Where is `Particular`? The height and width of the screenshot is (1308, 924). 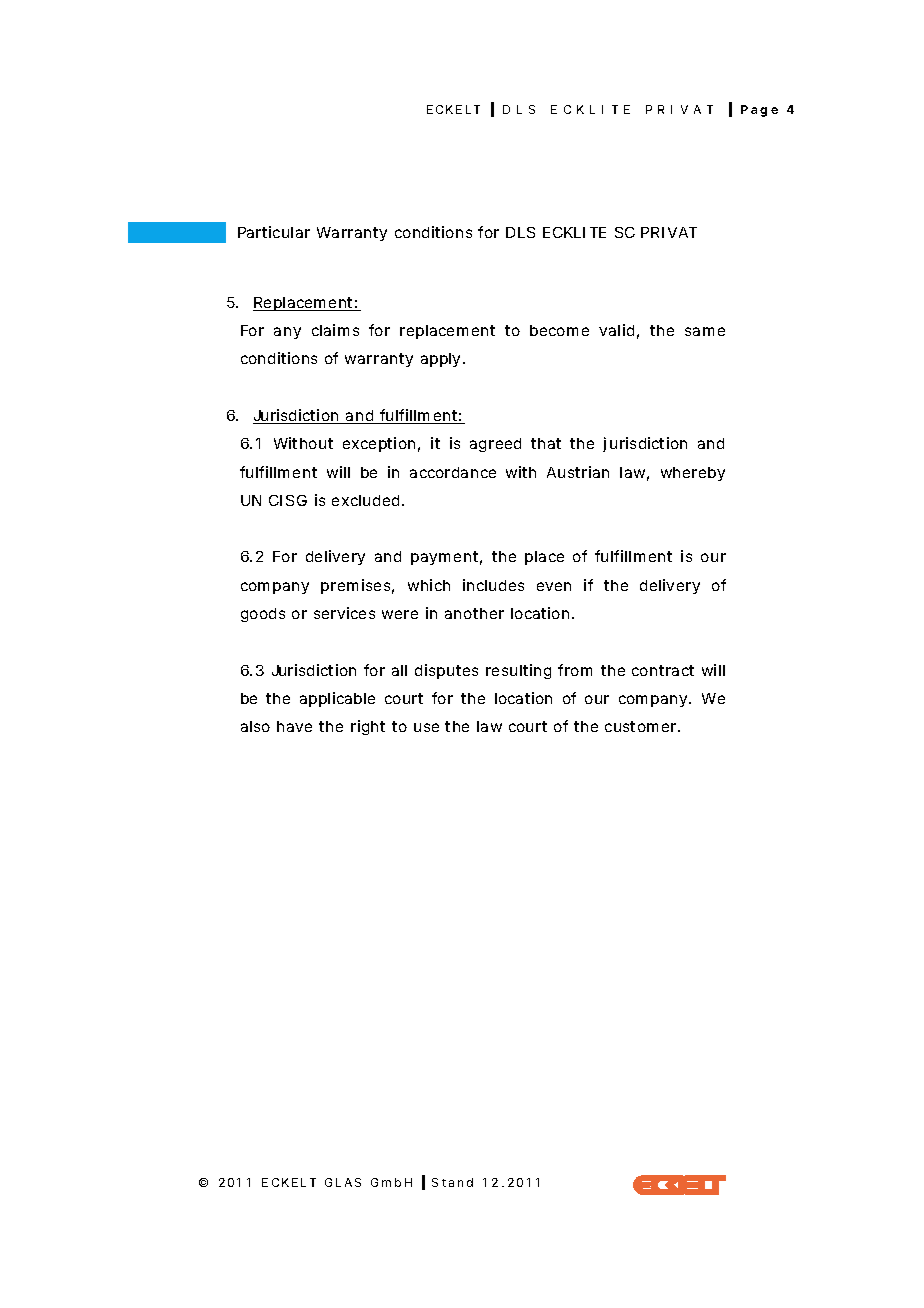 Particular is located at coordinates (274, 232).
